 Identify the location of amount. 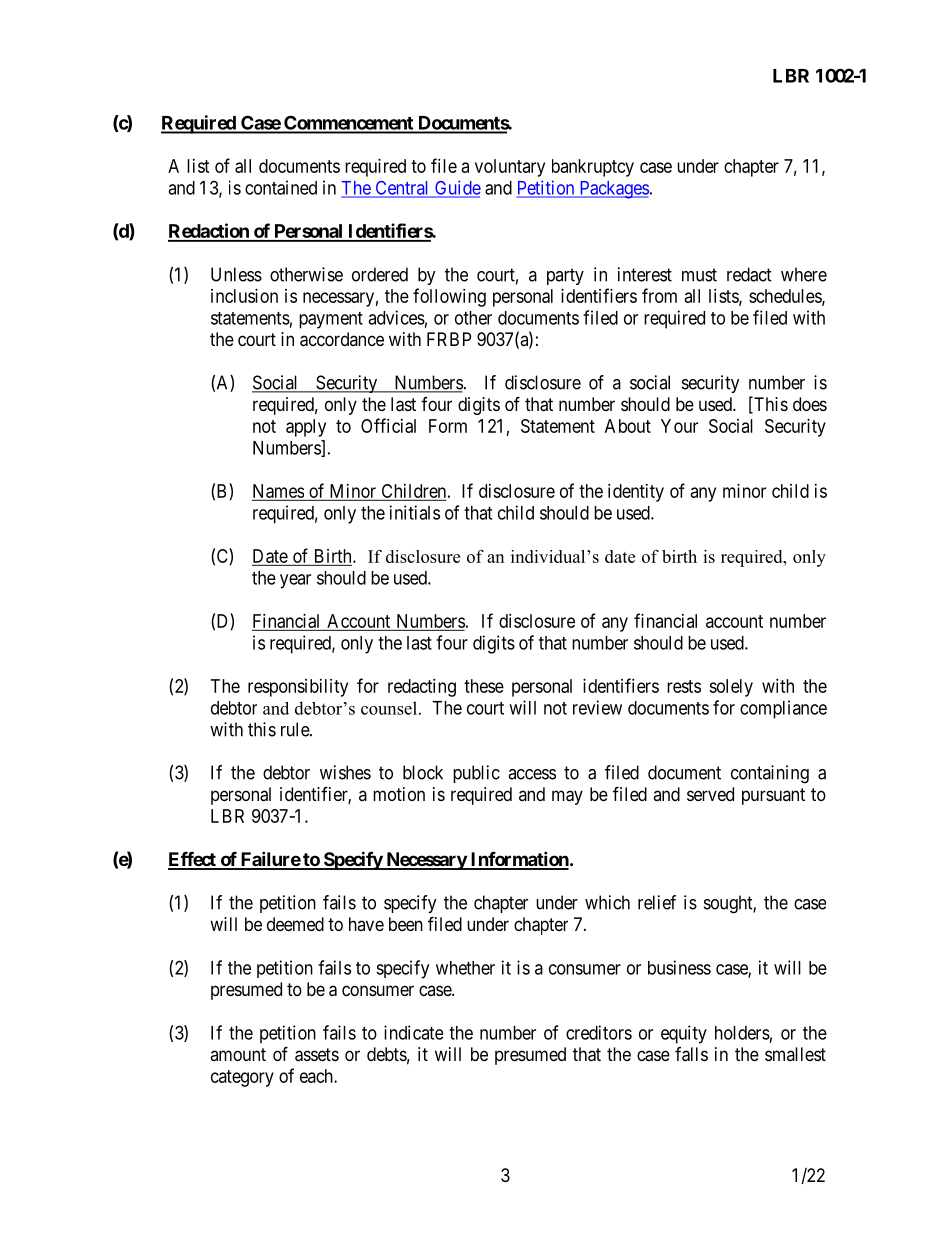
(238, 1054).
